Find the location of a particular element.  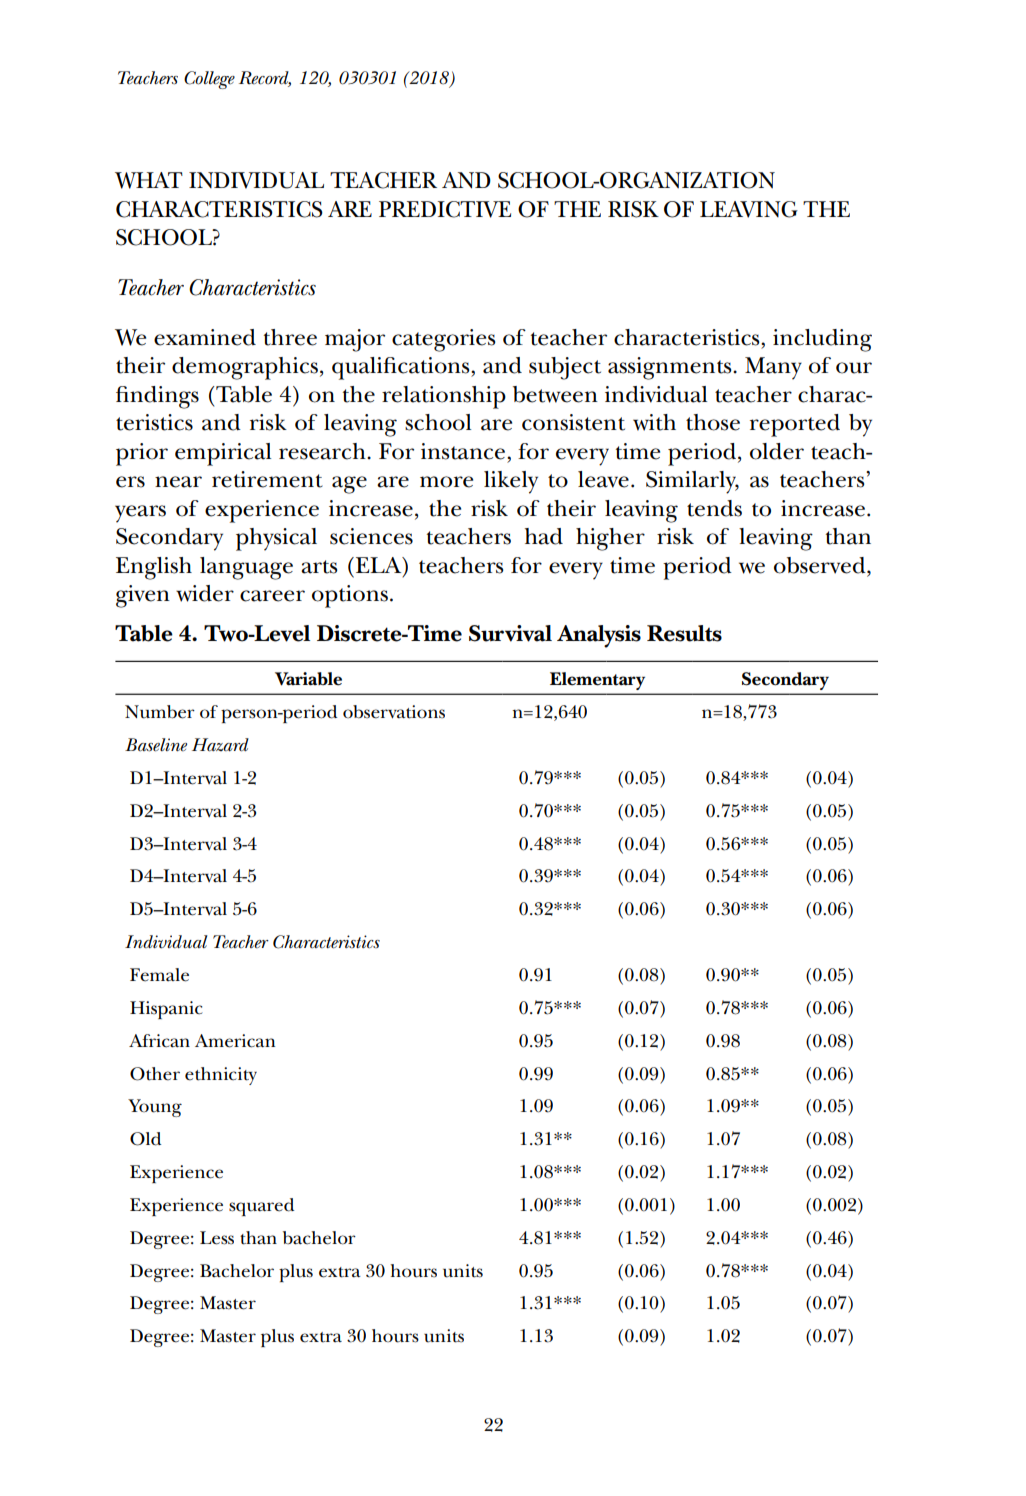

had is located at coordinates (544, 536).
